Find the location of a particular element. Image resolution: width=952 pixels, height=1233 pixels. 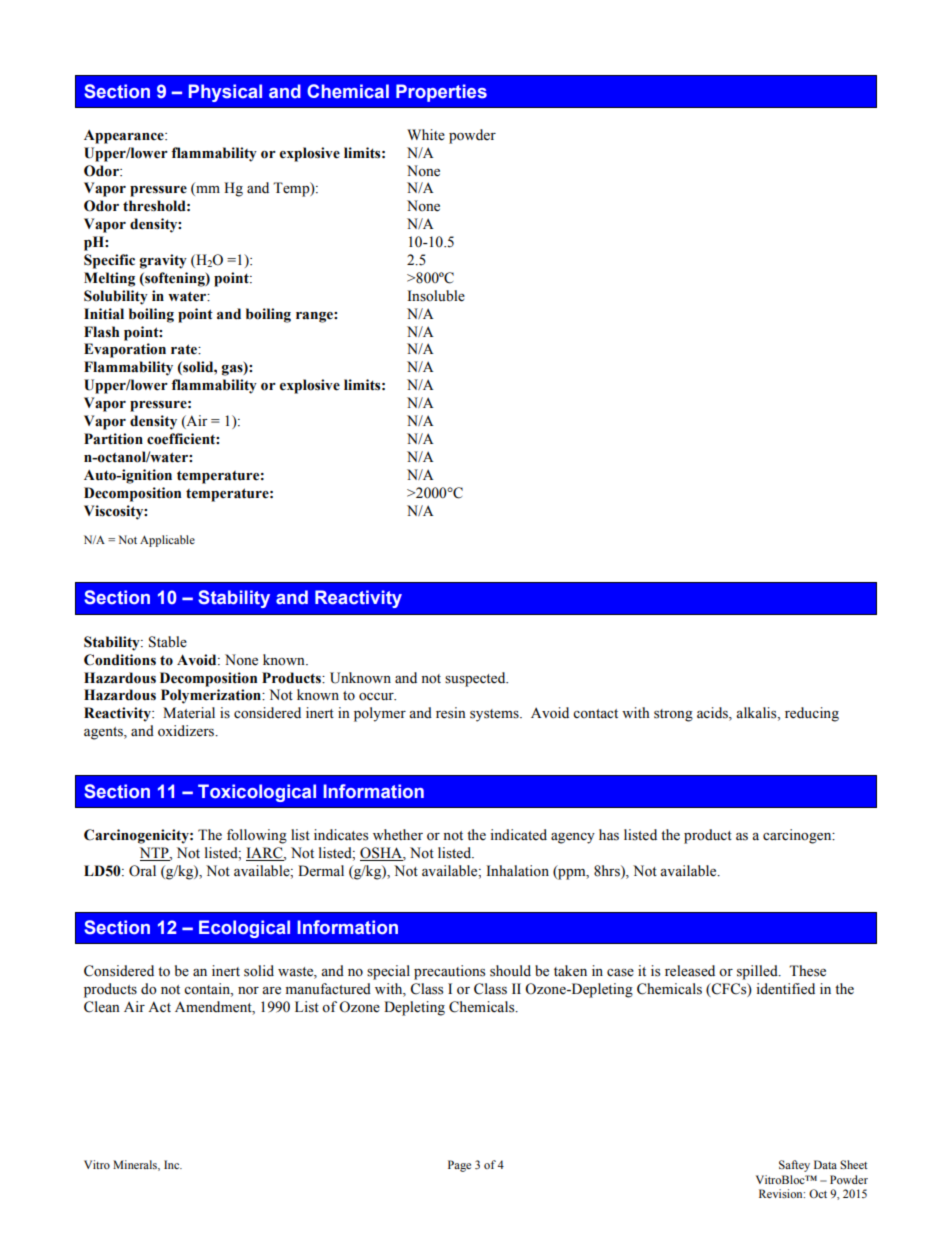

reducing is located at coordinates (812, 714).
